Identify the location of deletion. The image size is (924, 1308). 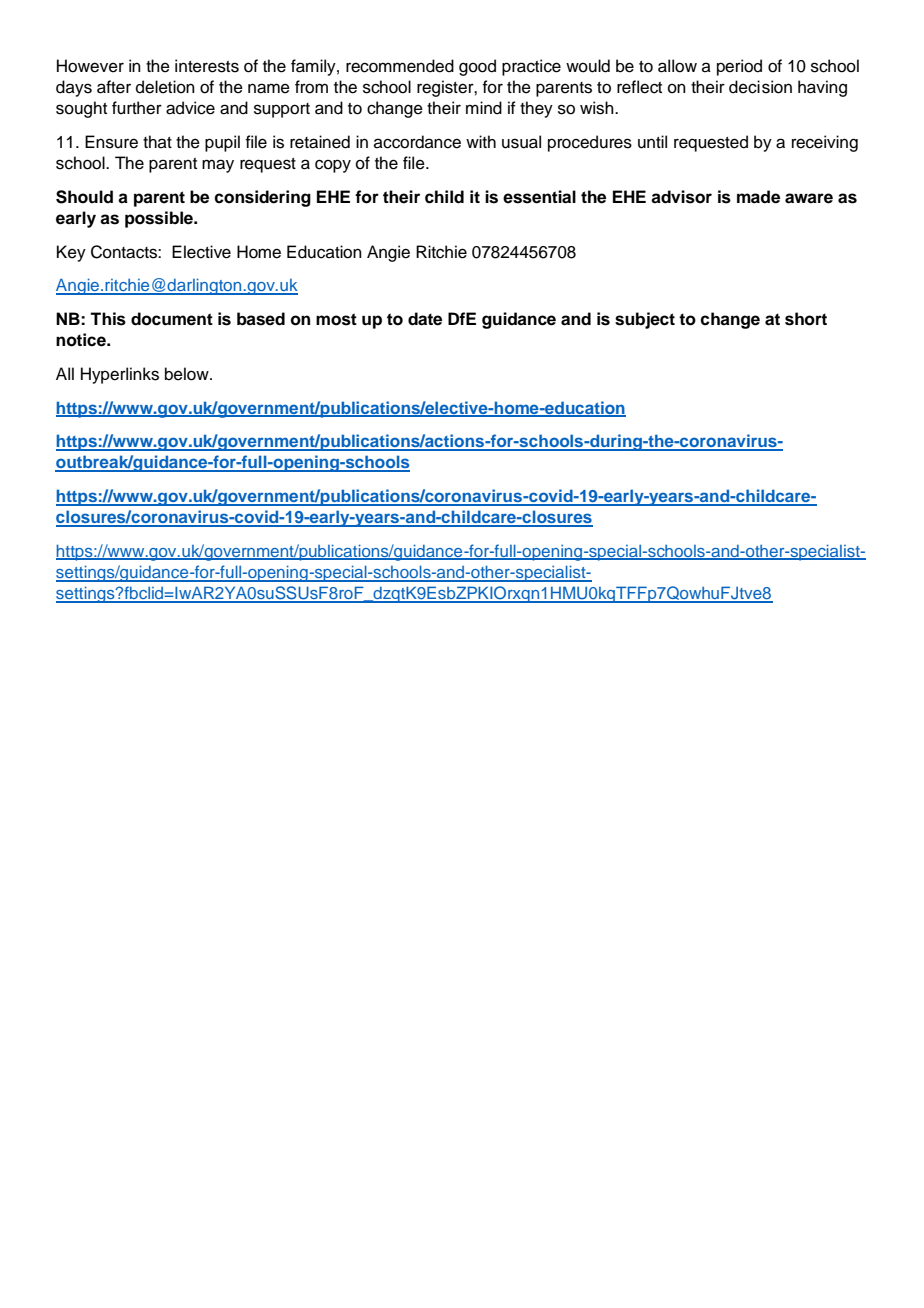
(165, 87).
